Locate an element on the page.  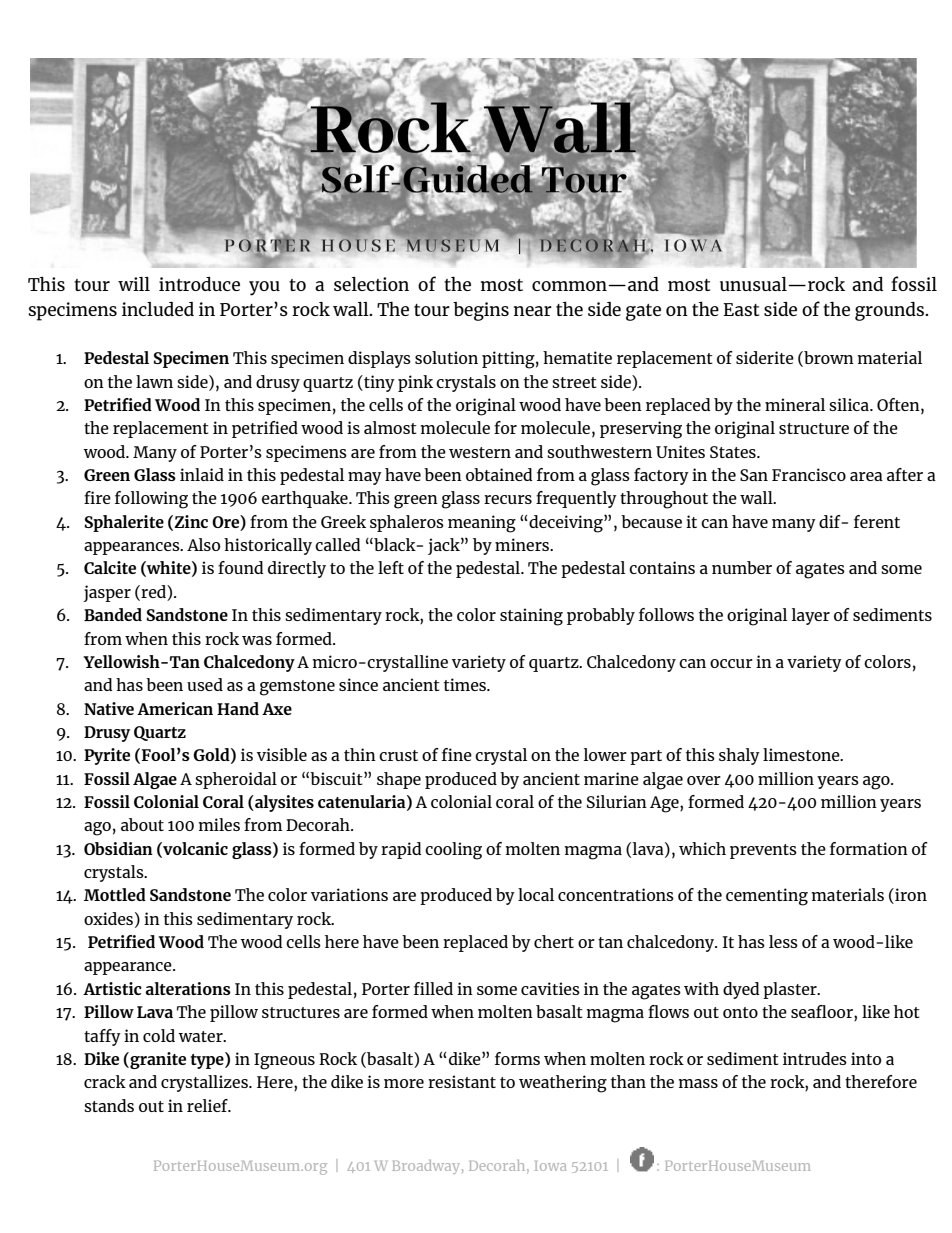
meaning is located at coordinates (482, 524).
